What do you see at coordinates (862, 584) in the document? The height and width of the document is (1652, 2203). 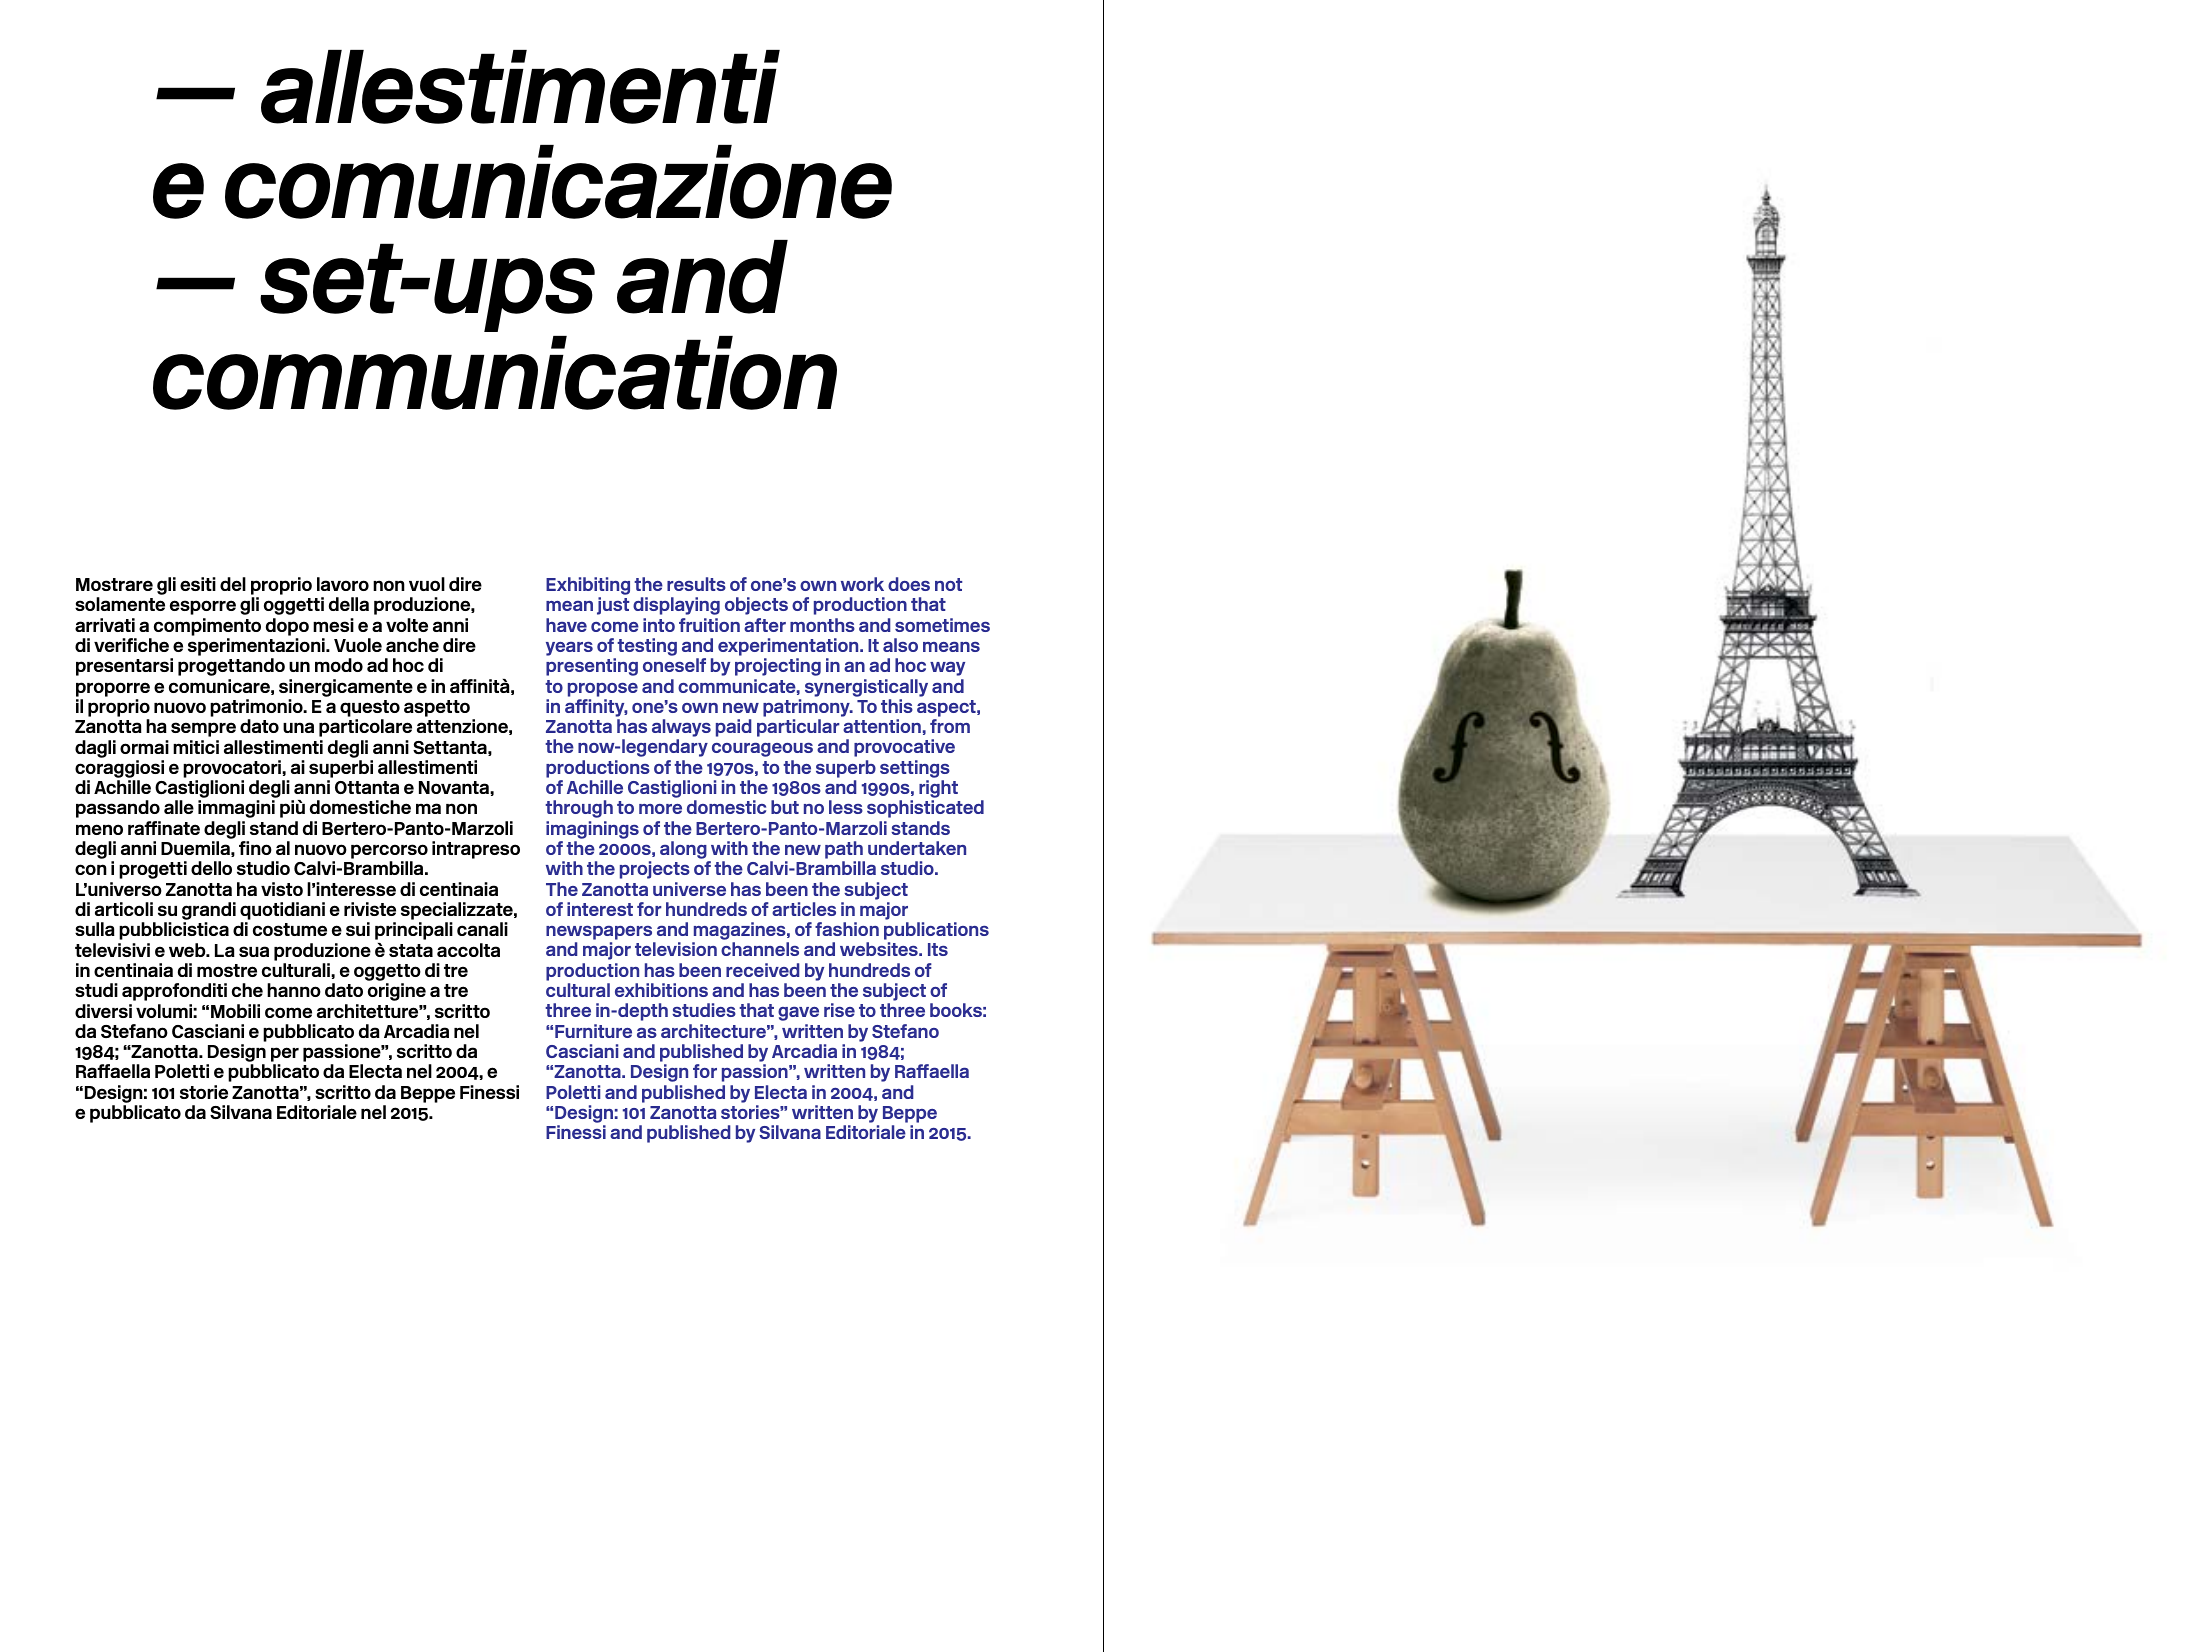 I see `work` at bounding box center [862, 584].
